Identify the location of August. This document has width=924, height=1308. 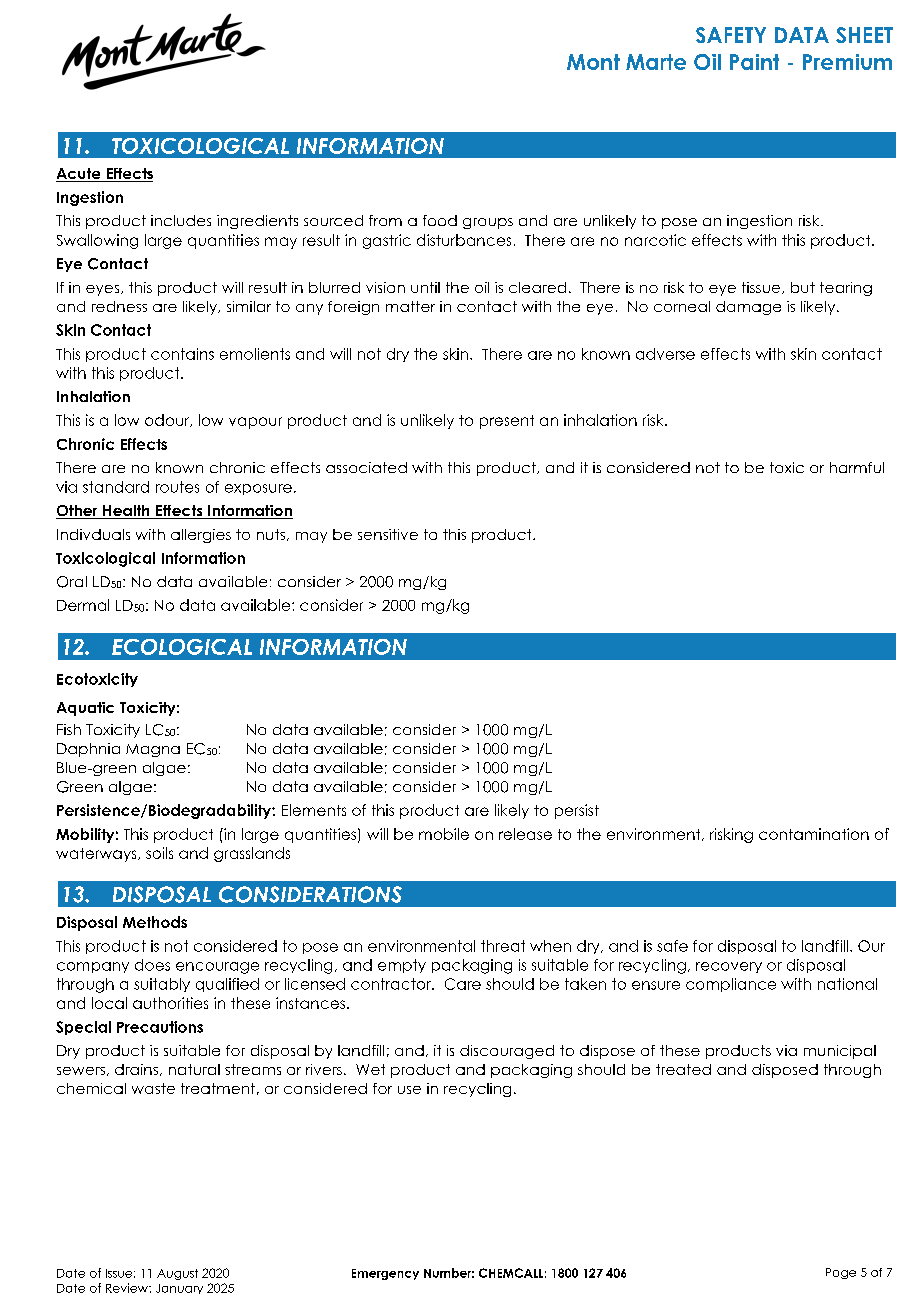
(177, 1274).
